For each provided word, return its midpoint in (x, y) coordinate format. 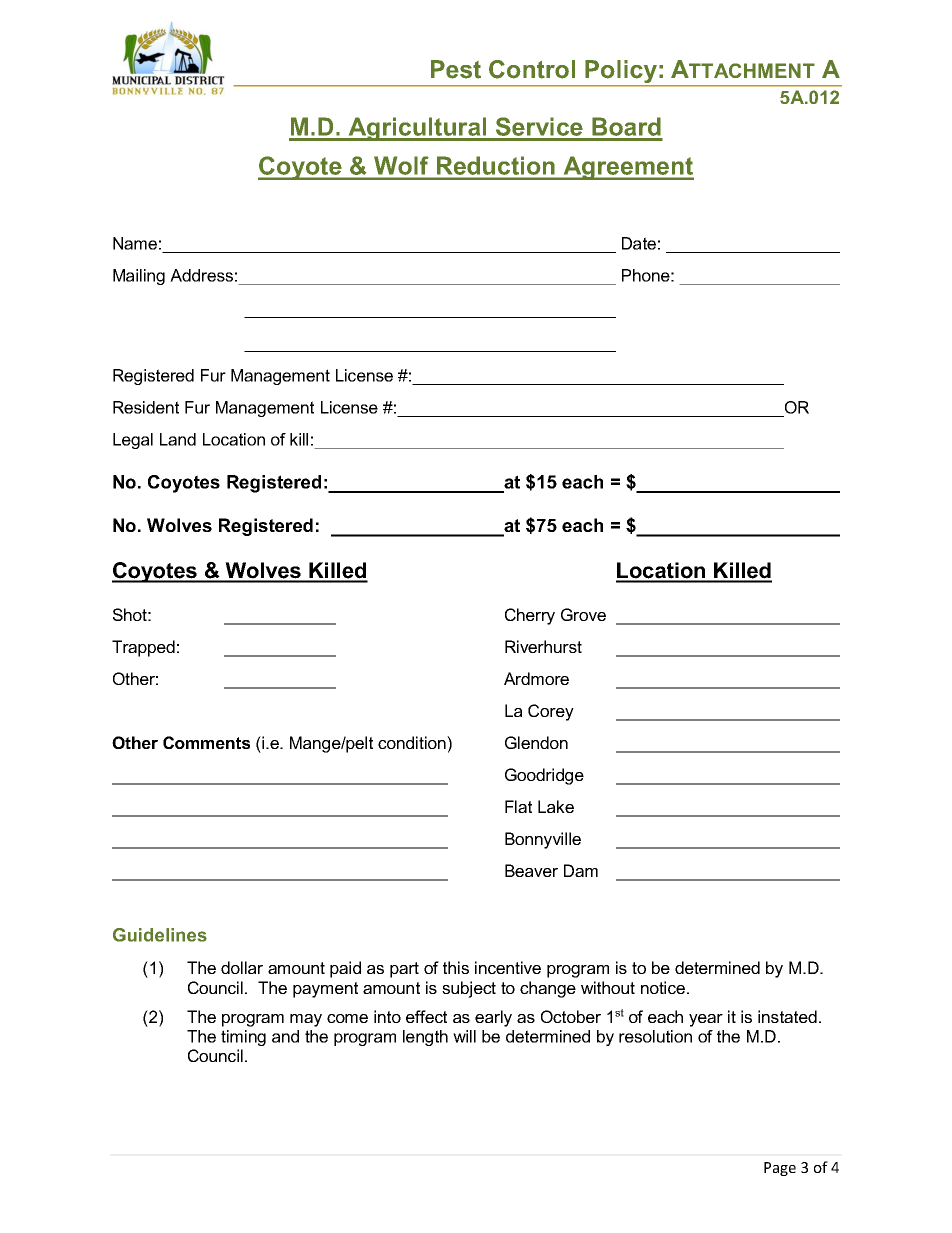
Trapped (143, 648)
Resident (146, 407)
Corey (551, 712)
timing (243, 1038)
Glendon (536, 742)
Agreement (627, 168)
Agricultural (417, 129)
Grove (583, 614)
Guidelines (160, 935)
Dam (581, 870)
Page (780, 1169)
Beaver (531, 870)
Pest (456, 69)
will (464, 1036)
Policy (621, 73)
